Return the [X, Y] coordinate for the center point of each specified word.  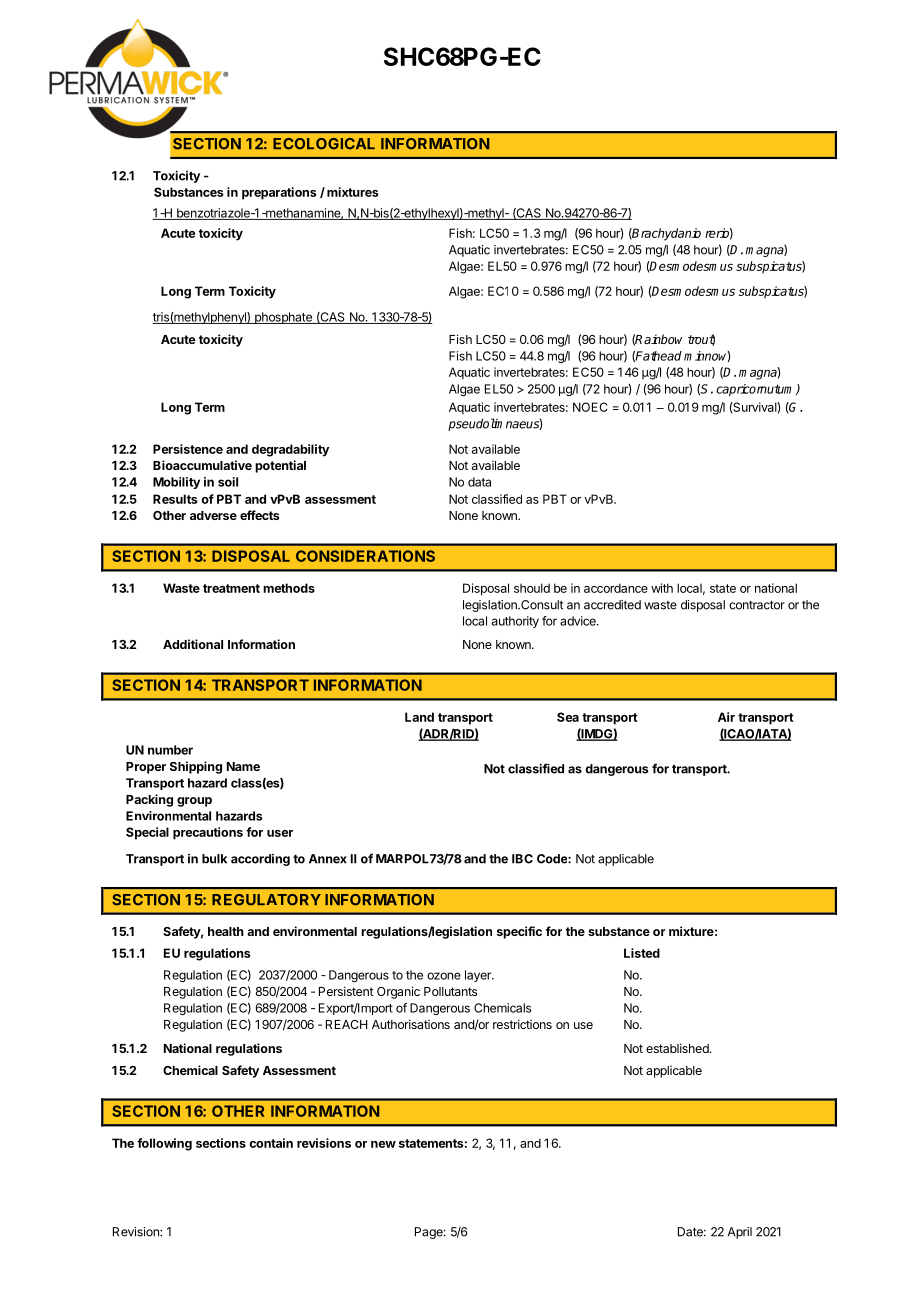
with [662, 588]
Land [419, 717]
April [740, 1233]
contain [271, 1143]
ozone [444, 976]
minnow [707, 356]
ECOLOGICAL [324, 144]
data [479, 482]
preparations [279, 193]
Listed [642, 953]
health [226, 931]
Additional [193, 644]
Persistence [188, 449]
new [383, 1144]
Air [726, 717]
